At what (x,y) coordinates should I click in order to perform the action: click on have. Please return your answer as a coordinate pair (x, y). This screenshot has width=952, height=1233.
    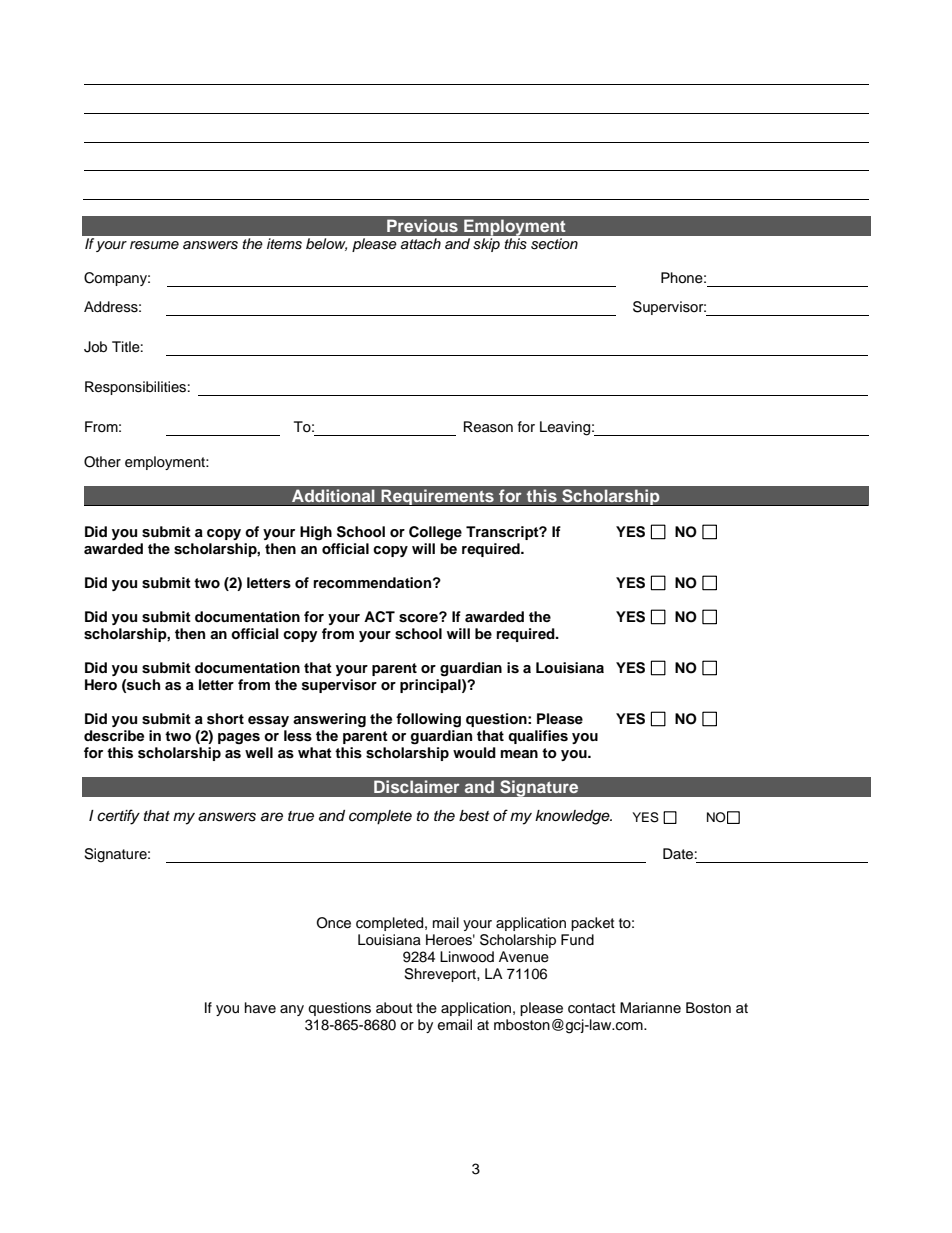
    Looking at the image, I should click on (260, 1007).
